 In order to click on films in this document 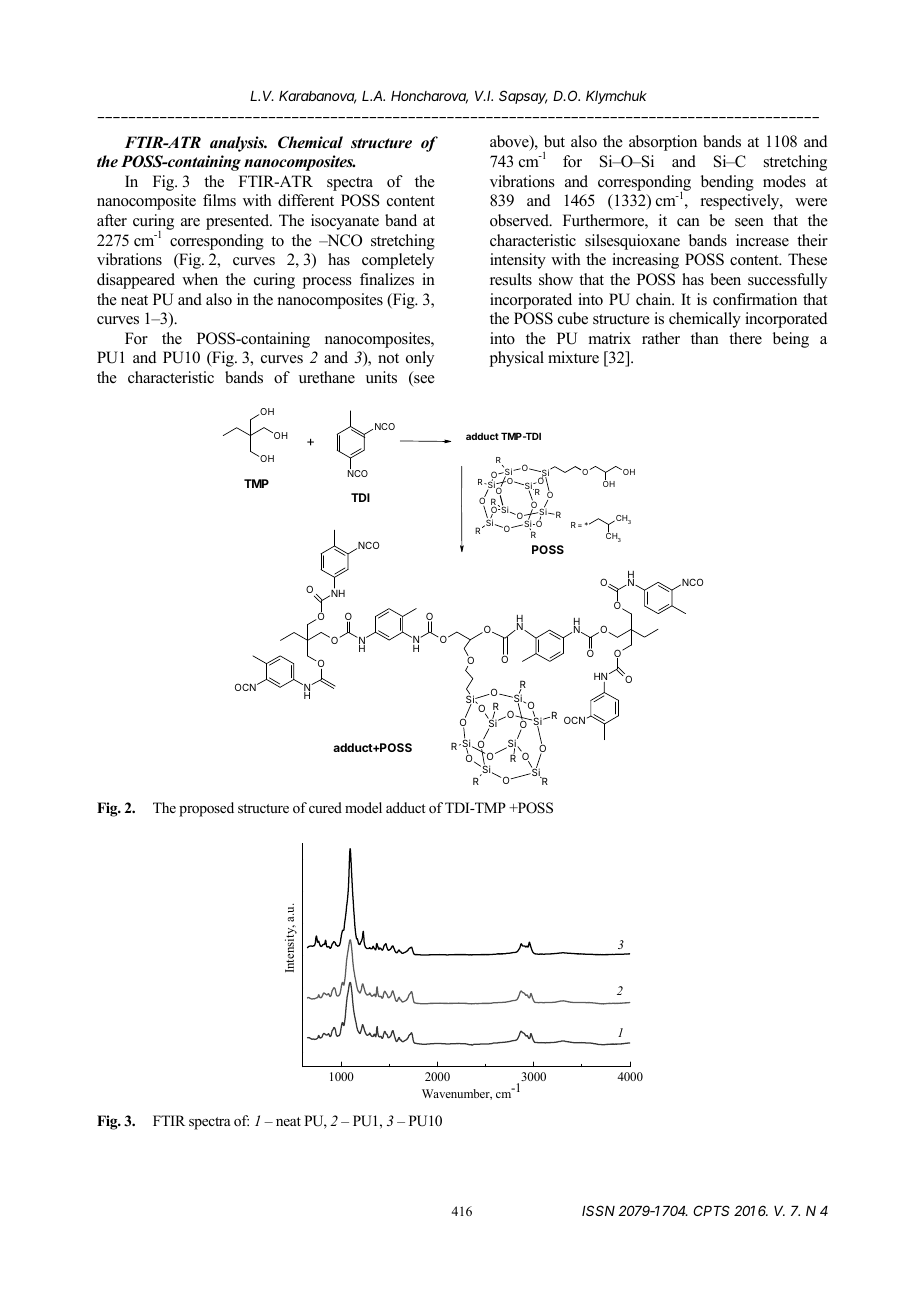, I will do `click(219, 200)`.
